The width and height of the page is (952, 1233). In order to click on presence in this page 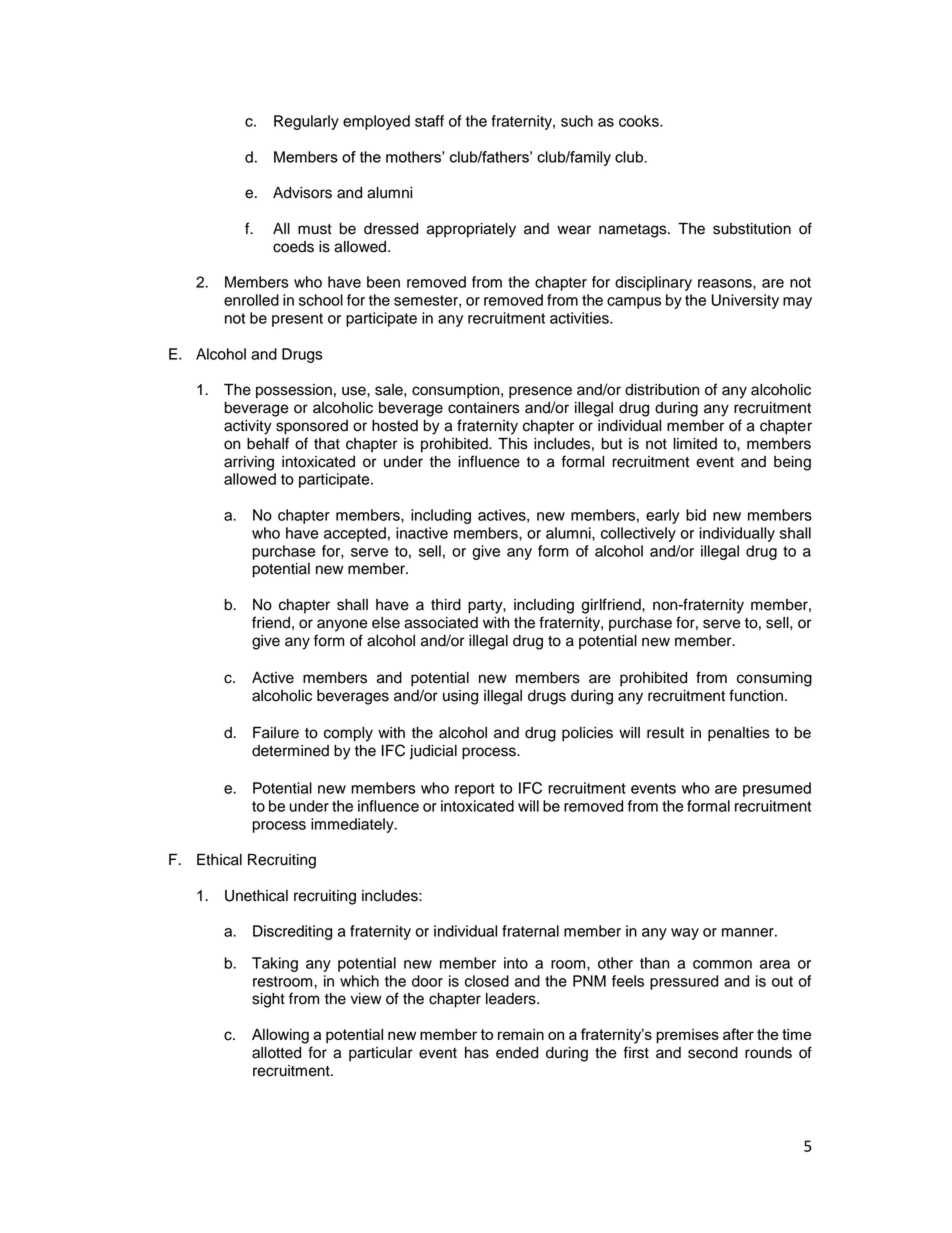, I will do `click(540, 392)`.
